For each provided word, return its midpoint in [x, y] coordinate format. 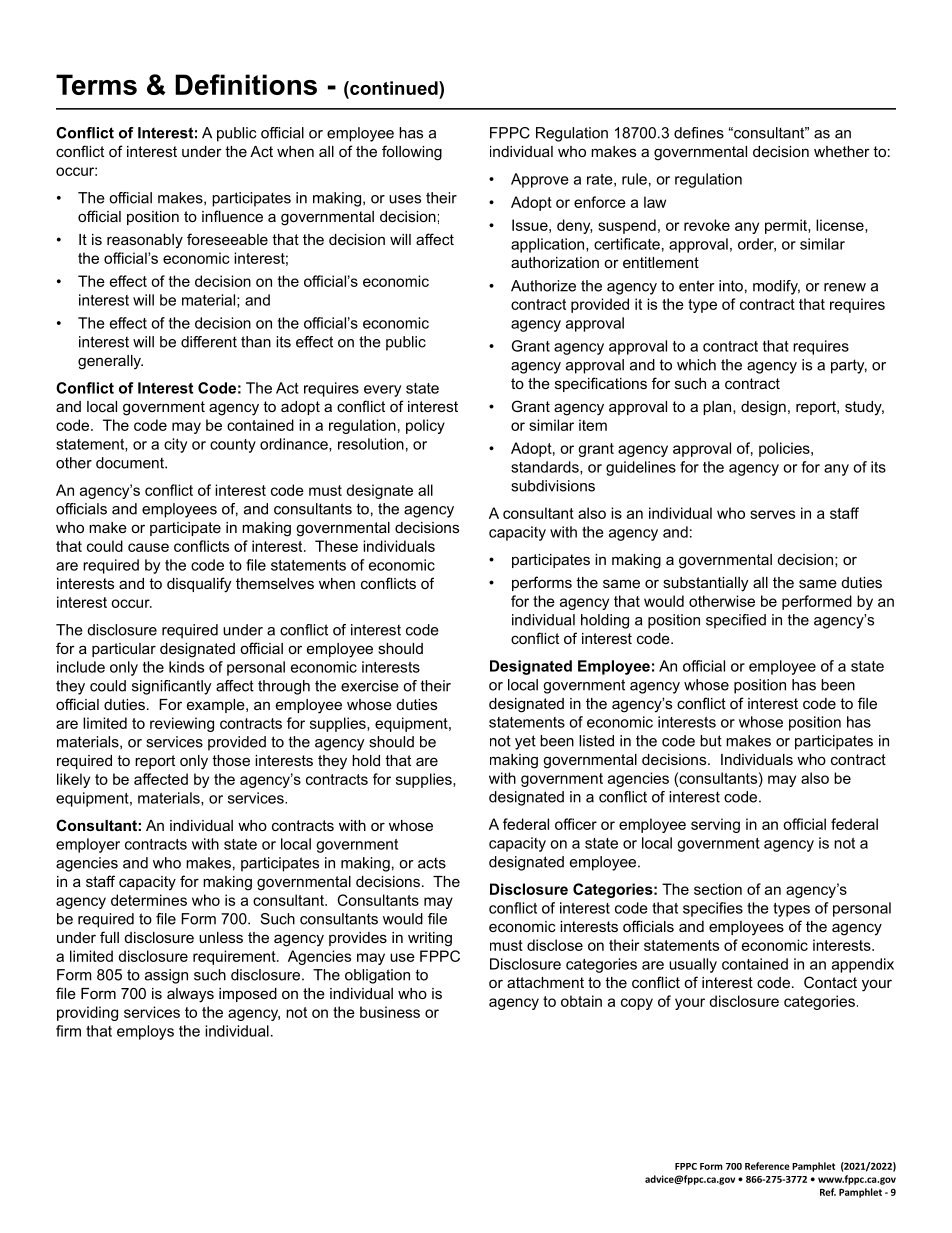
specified [736, 621]
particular [124, 650]
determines [149, 900]
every [382, 391]
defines [699, 133]
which [696, 365]
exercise [370, 686]
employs [145, 1032]
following [412, 153]
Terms [96, 84]
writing [430, 939]
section [718, 889]
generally [110, 362]
